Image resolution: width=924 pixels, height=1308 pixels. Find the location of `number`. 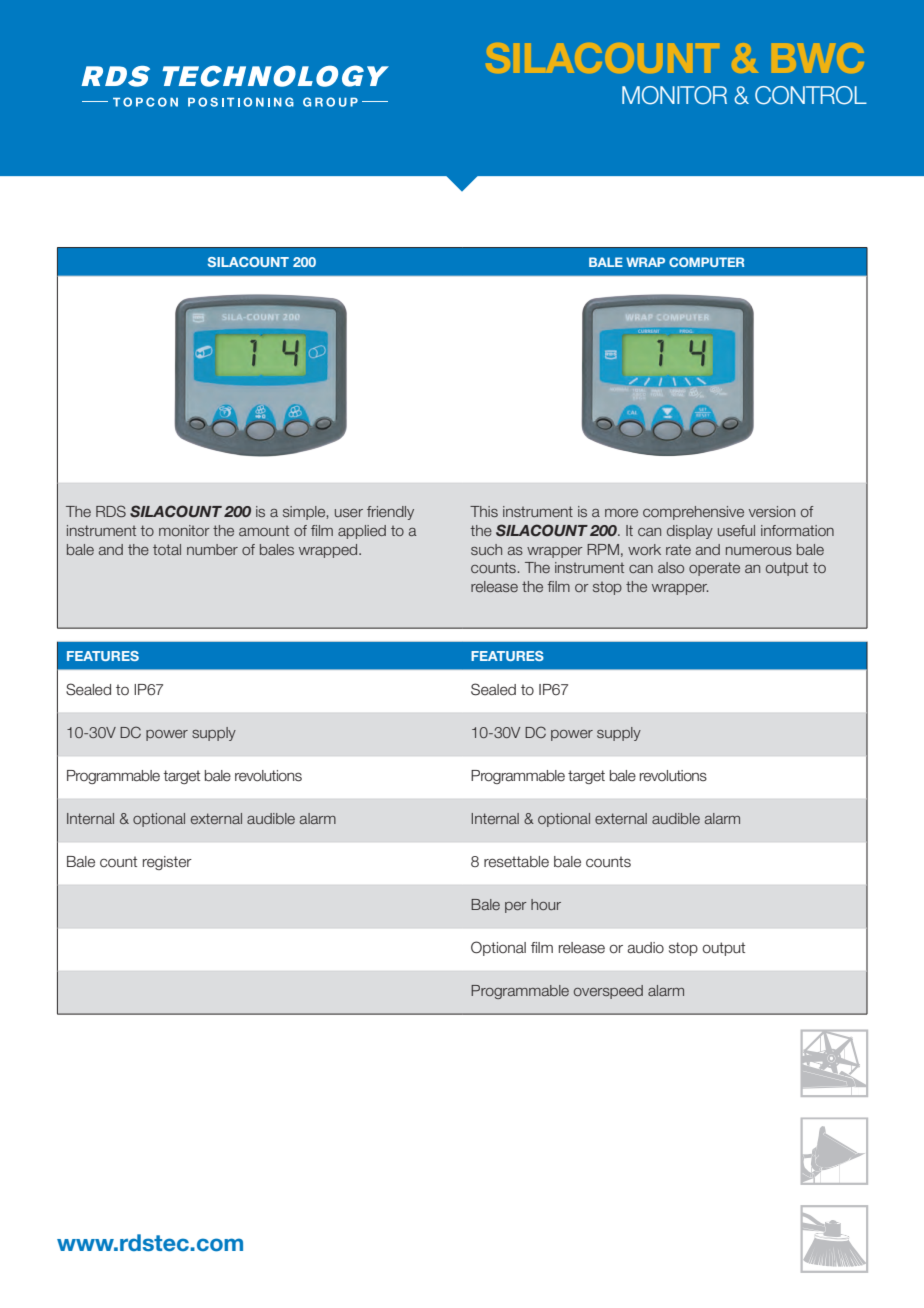

number is located at coordinates (212, 549).
